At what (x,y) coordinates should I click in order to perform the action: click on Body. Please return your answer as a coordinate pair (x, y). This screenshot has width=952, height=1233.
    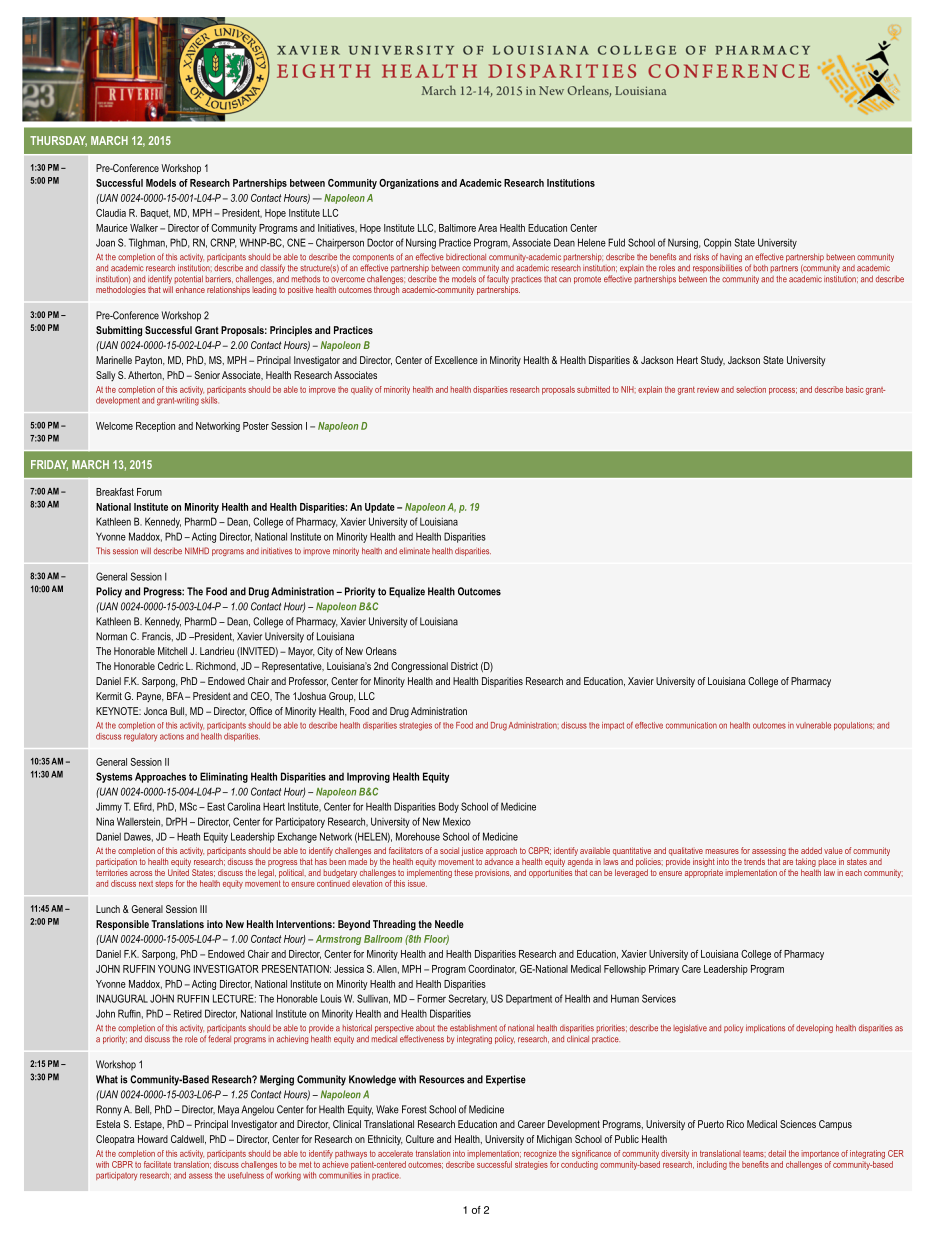
    Looking at the image, I should click on (449, 807).
